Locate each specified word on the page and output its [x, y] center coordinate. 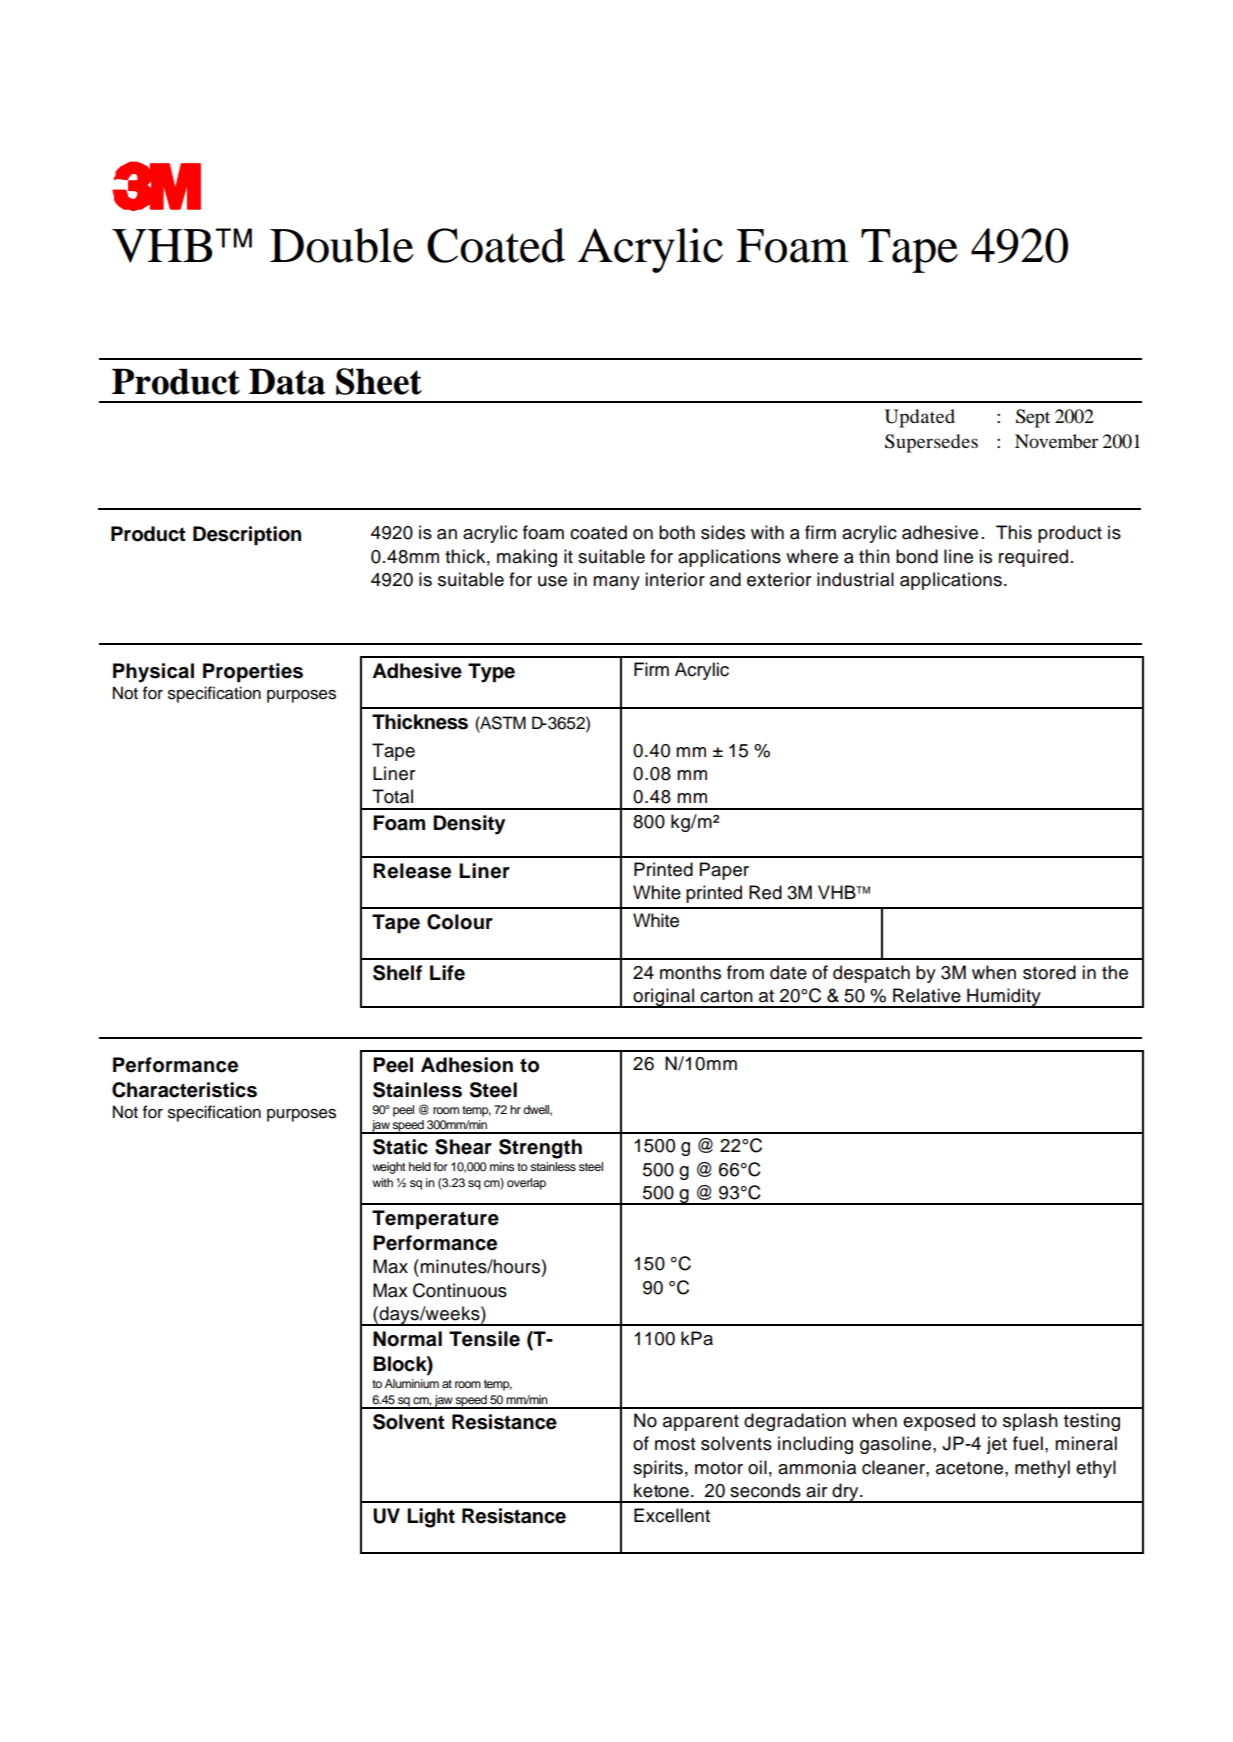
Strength [540, 1149]
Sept [1033, 418]
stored [1049, 972]
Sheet [379, 381]
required [1033, 558]
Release [412, 871]
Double [342, 245]
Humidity [1004, 998]
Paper [724, 871]
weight [389, 1168]
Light [431, 1518]
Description [247, 536]
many [616, 583]
